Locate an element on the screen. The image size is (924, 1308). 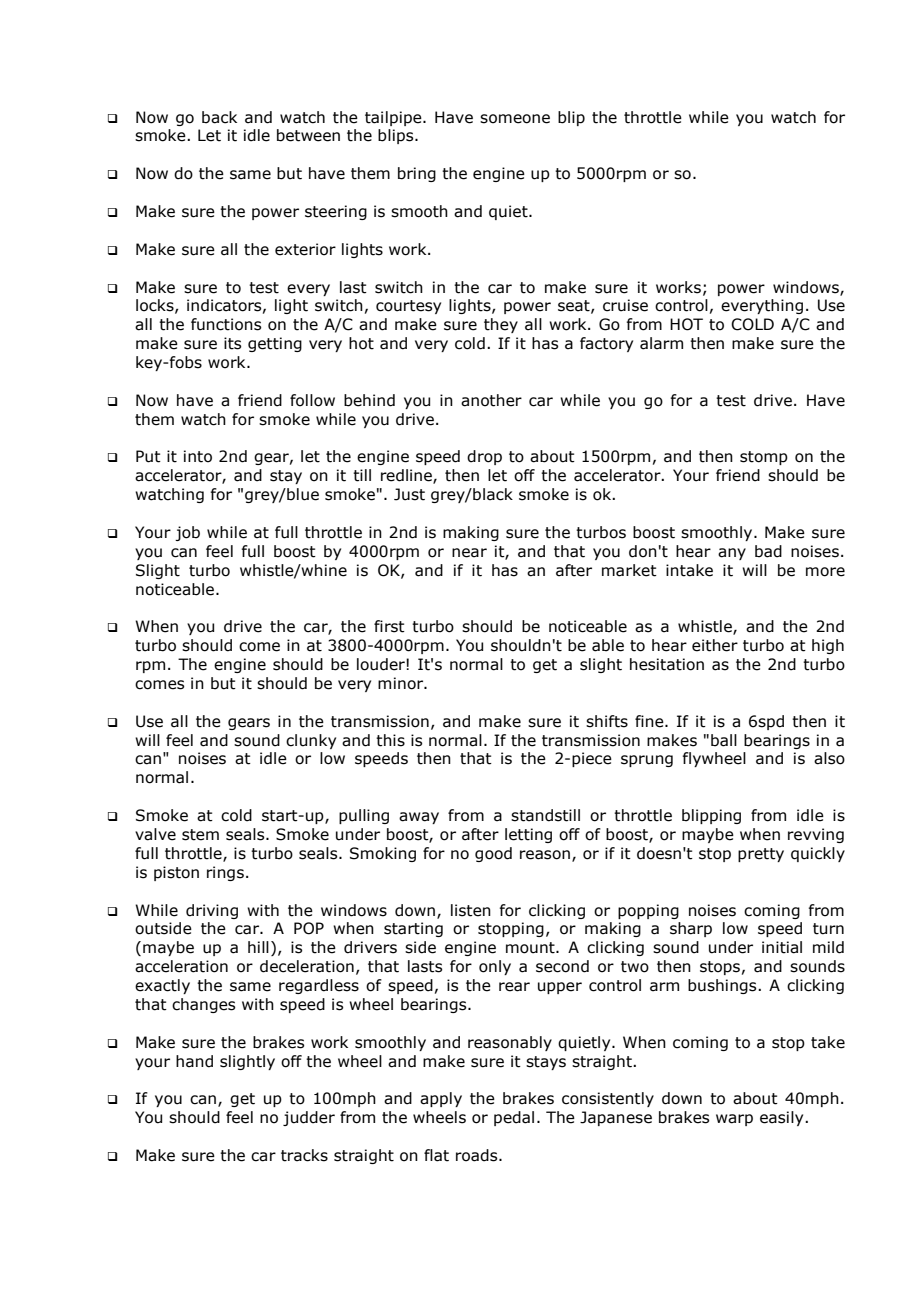
driving is located at coordinates (212, 911).
